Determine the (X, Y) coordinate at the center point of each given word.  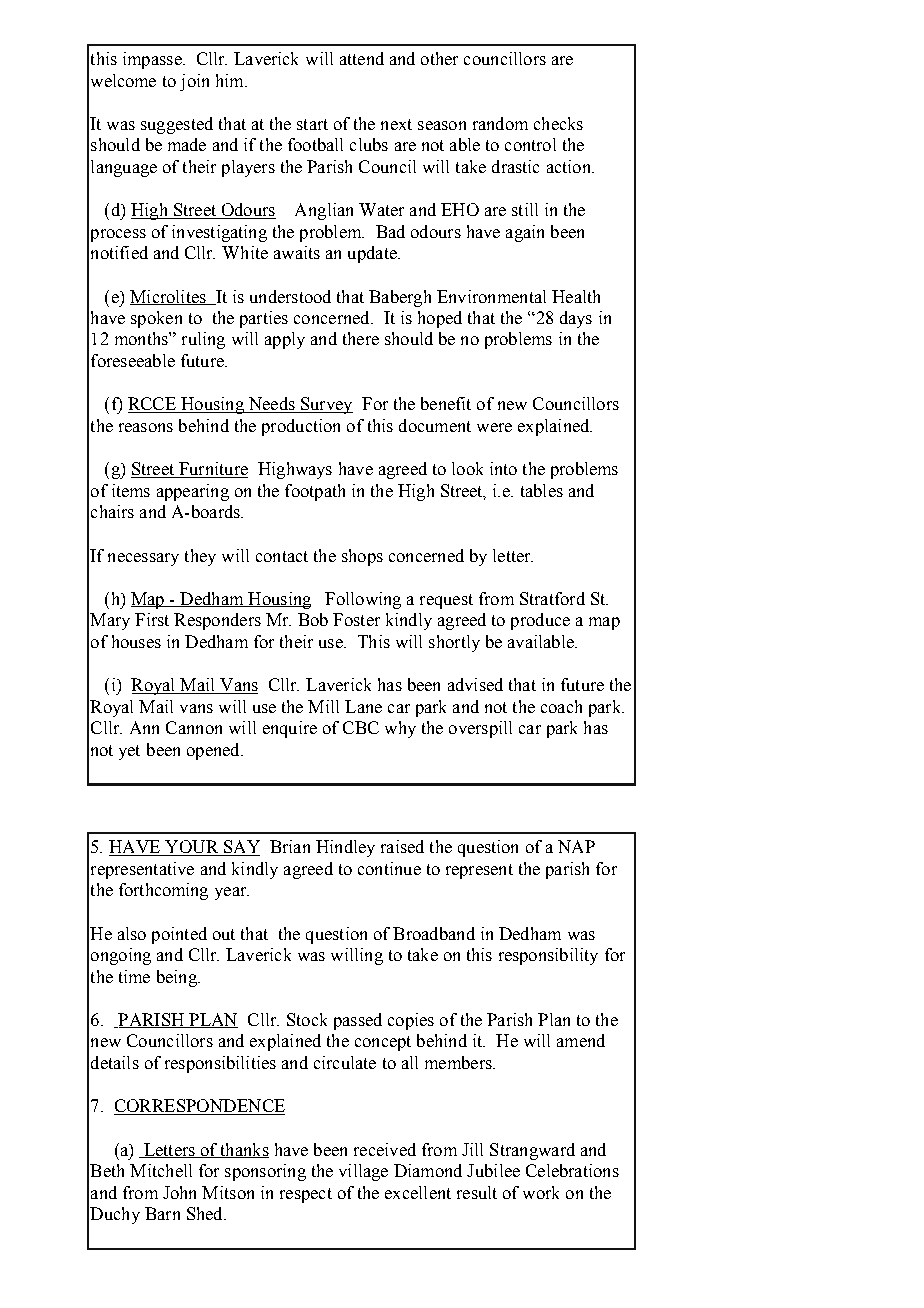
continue (389, 868)
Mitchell (161, 1170)
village (363, 1172)
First (152, 619)
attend (362, 58)
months (142, 338)
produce (540, 621)
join (194, 82)
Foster (356, 619)
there (361, 338)
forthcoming (163, 891)
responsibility (548, 956)
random (500, 123)
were (494, 427)
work (541, 1192)
